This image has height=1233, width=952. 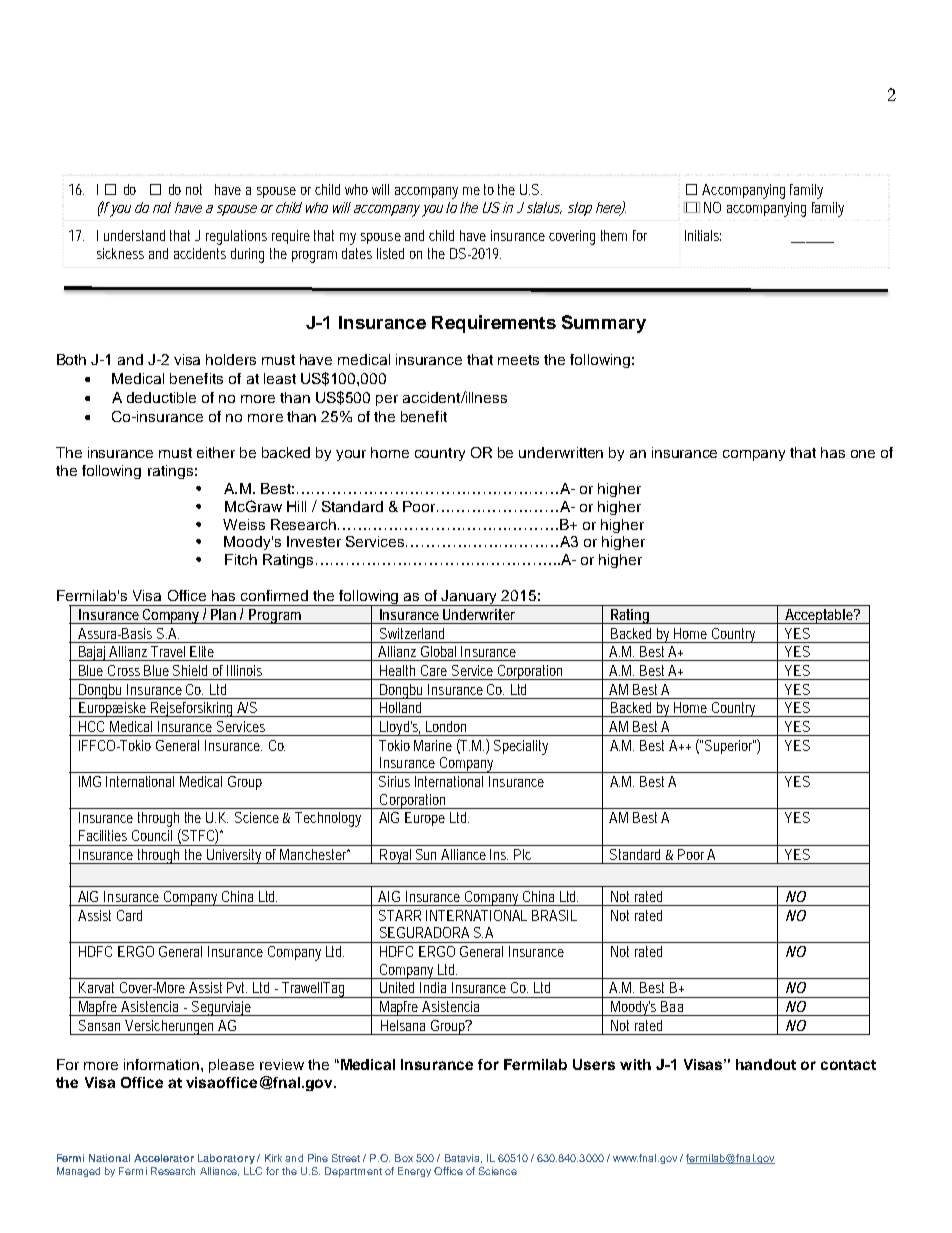 What do you see at coordinates (404, 1158) in the image?
I see `Box` at bounding box center [404, 1158].
